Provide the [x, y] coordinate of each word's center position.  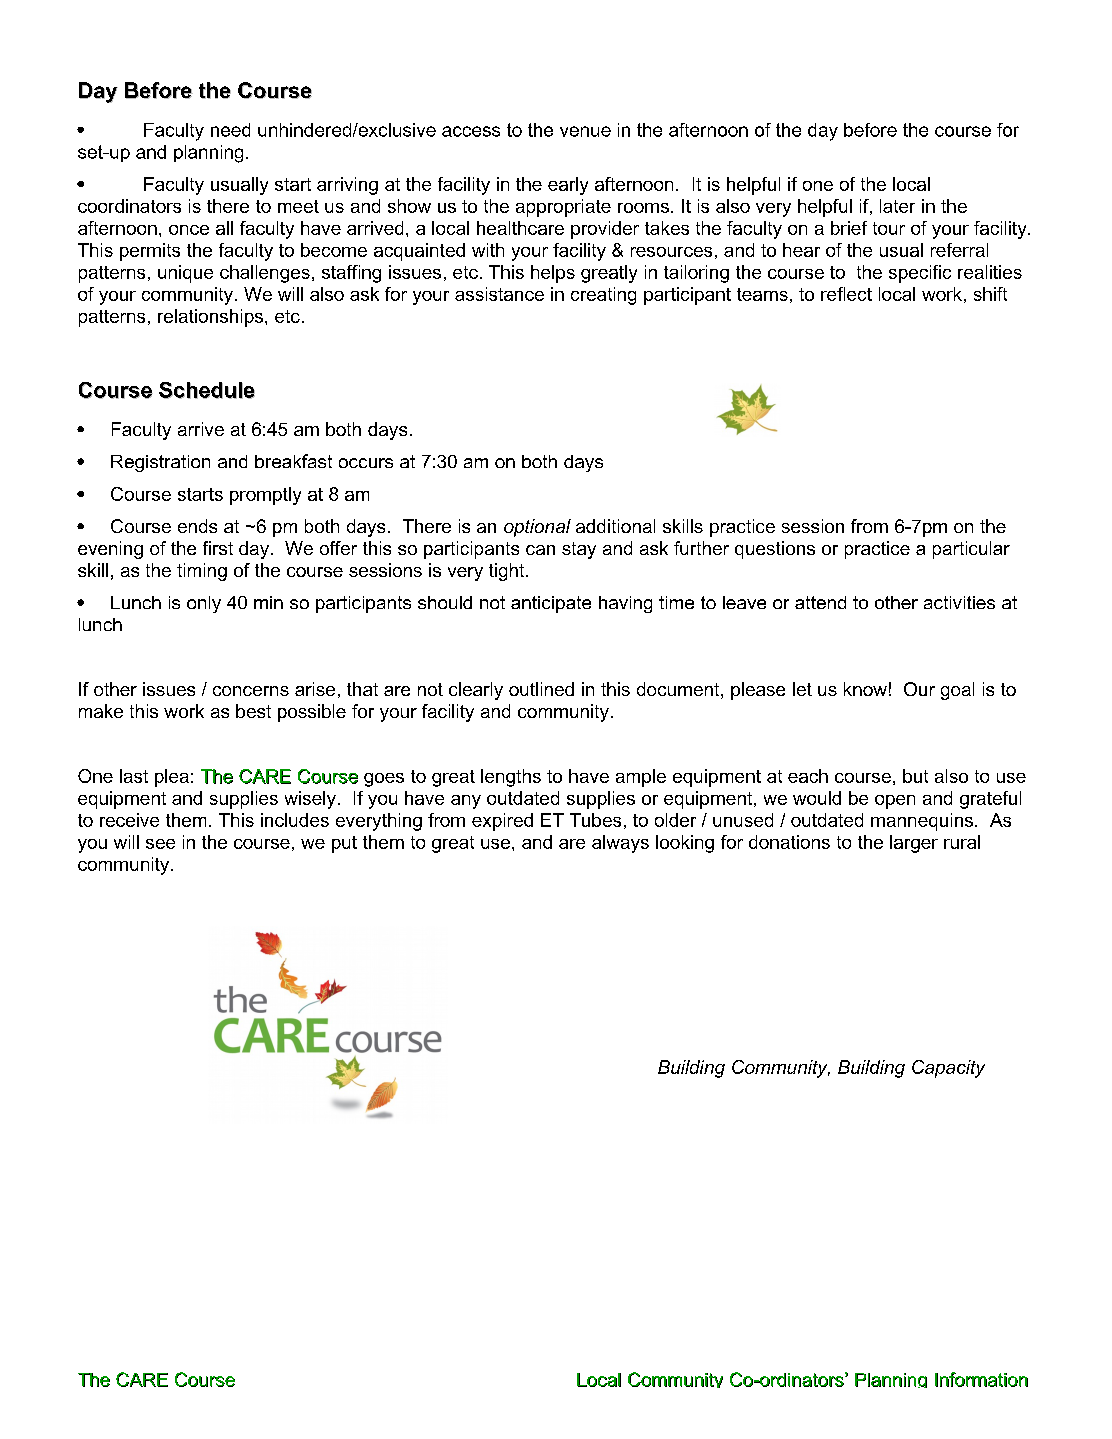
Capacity [948, 1069]
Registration [160, 463]
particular [971, 550]
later [897, 206]
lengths [511, 778]
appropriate [563, 208]
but [915, 776]
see [160, 844]
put [344, 844]
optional [537, 528]
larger [914, 844]
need [230, 130]
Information [981, 1379]
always [620, 844]
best [253, 711]
